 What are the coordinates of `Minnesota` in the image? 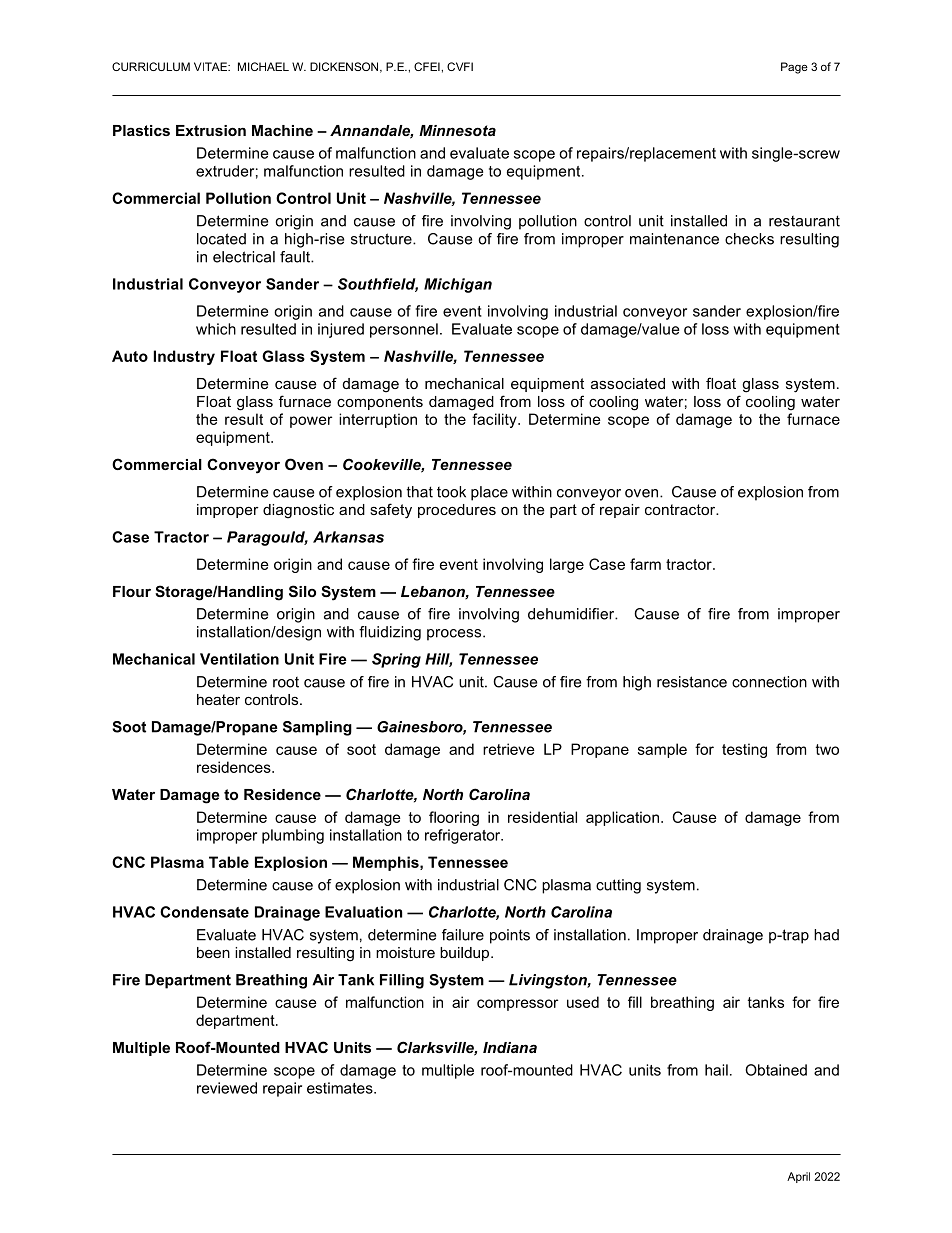 It's located at (457, 130).
